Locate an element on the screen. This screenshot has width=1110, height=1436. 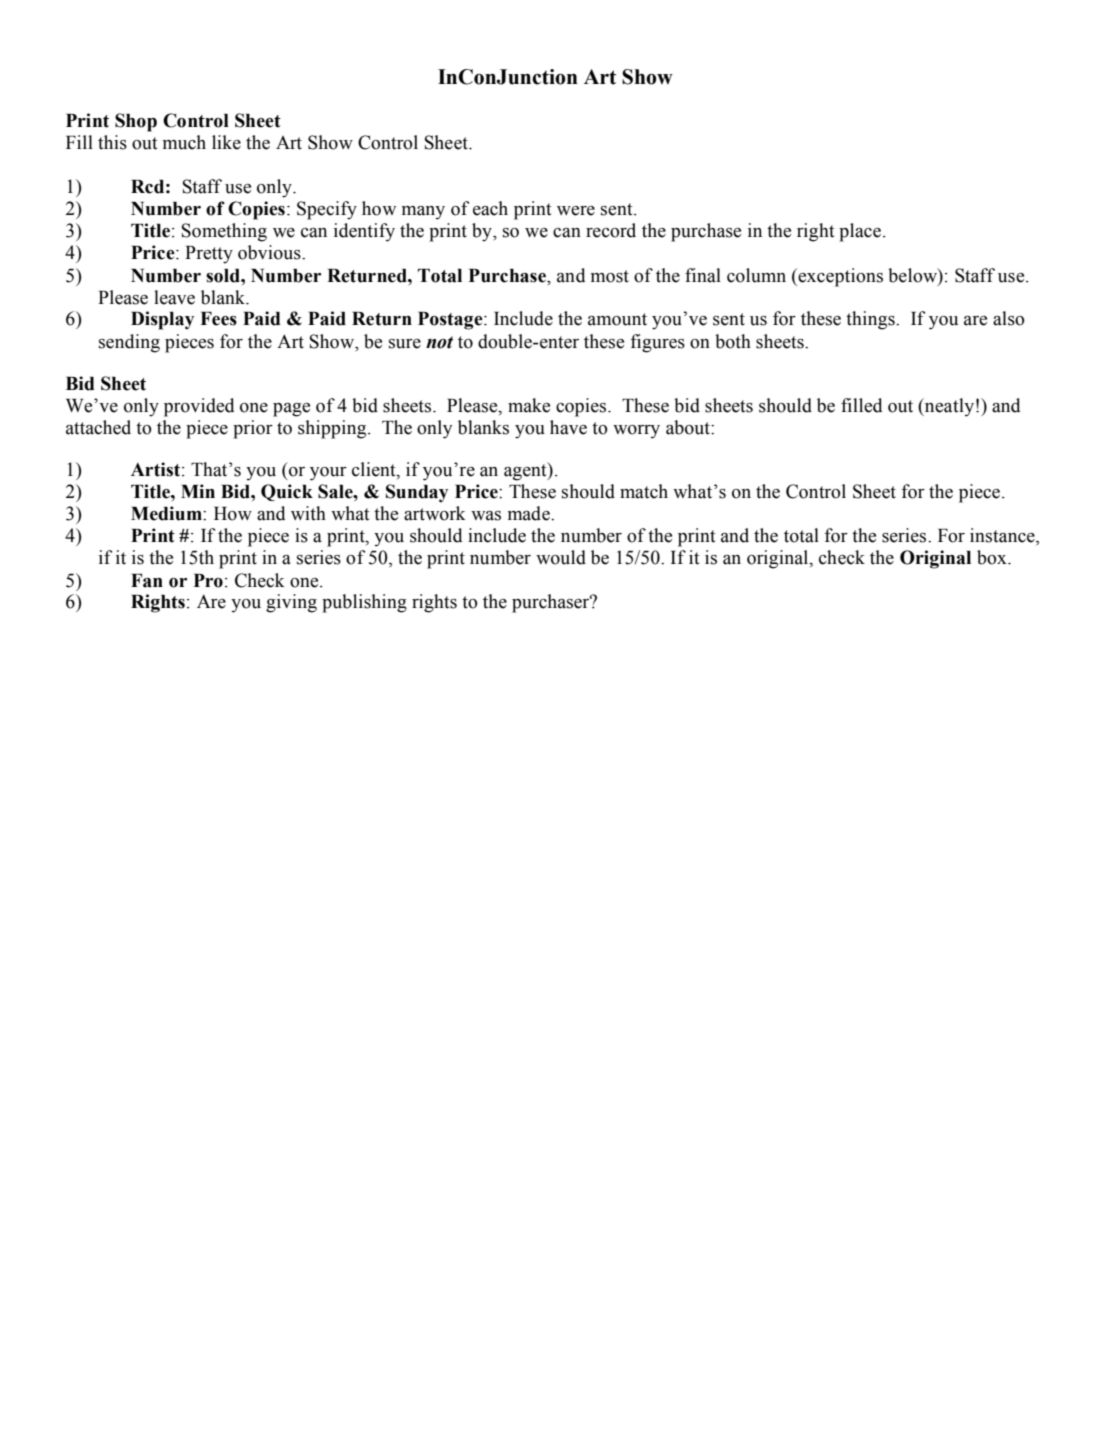
prior is located at coordinates (253, 429).
